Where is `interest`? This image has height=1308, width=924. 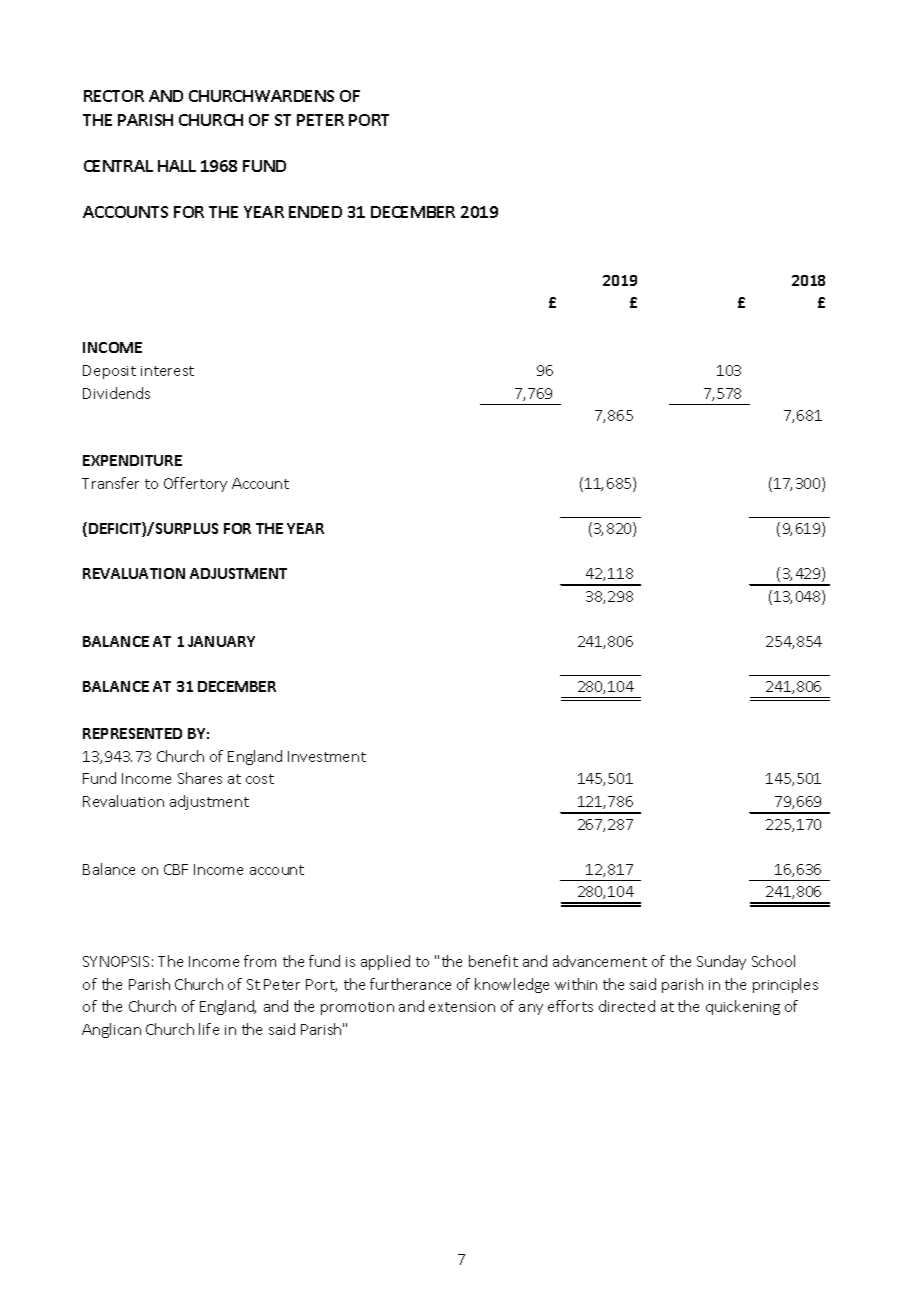 interest is located at coordinates (167, 371).
